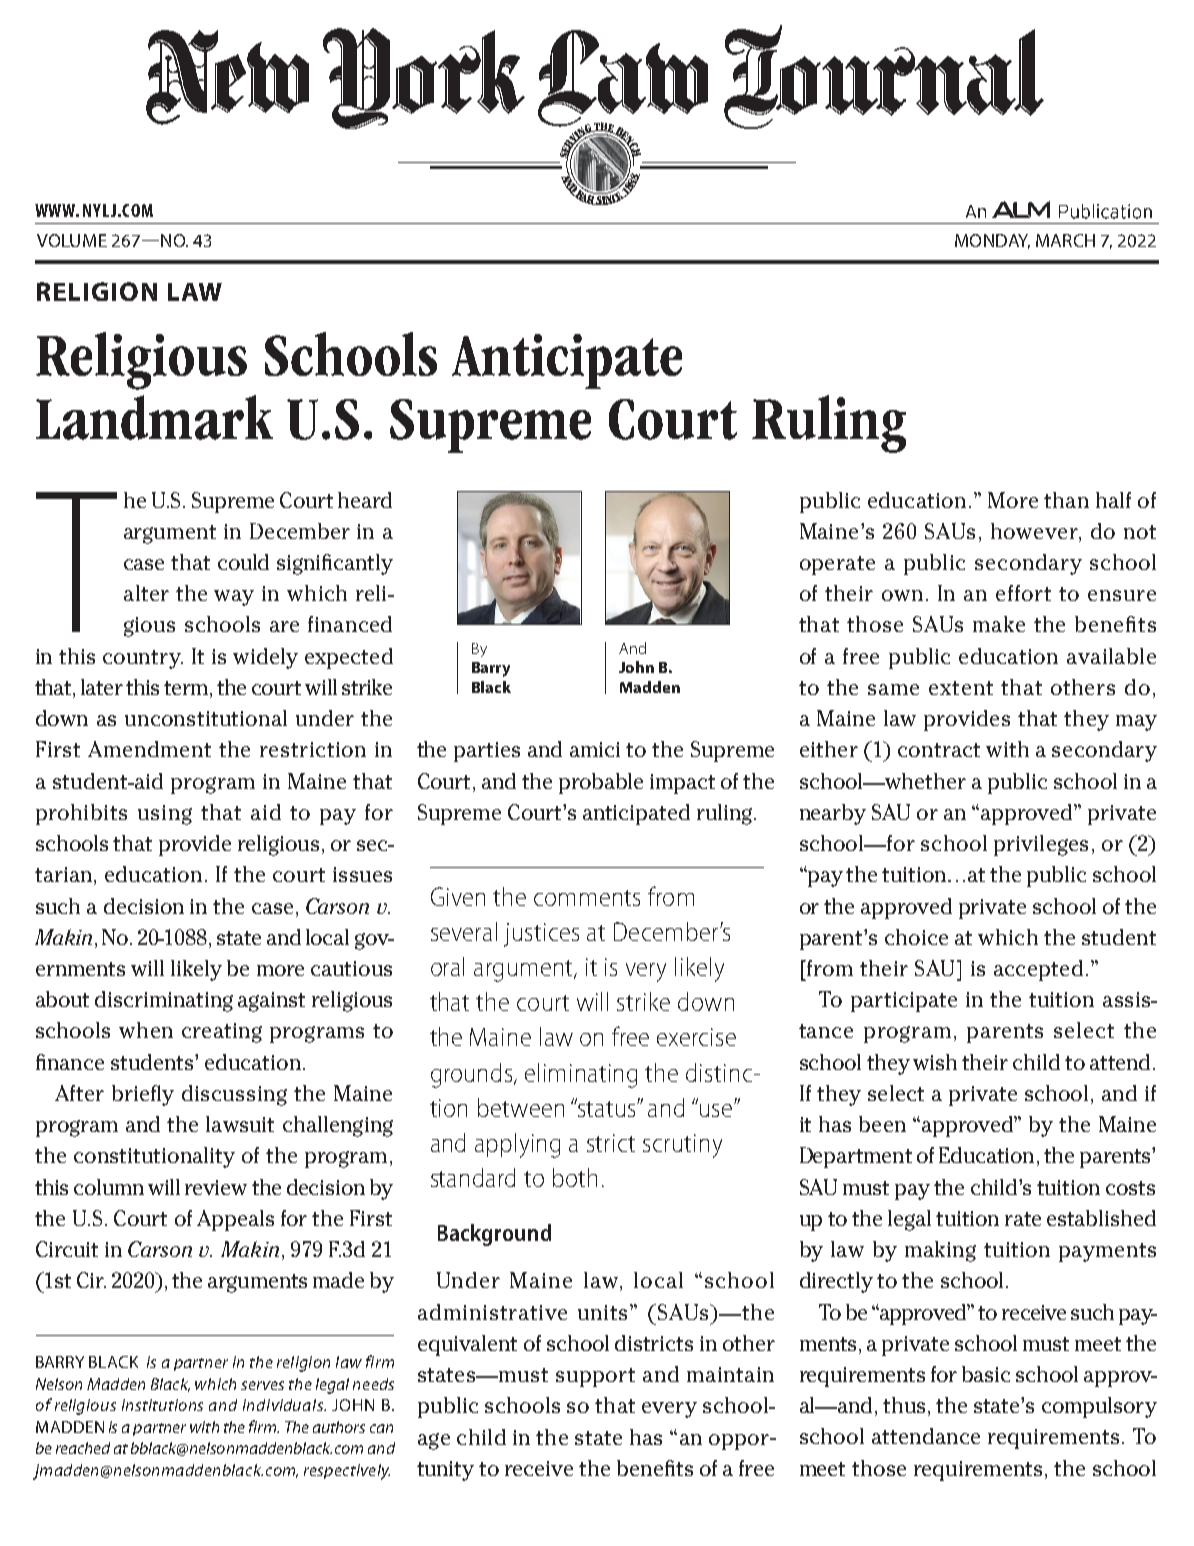  Describe the element at coordinates (165, 815) in the screenshot. I see `using` at that location.
